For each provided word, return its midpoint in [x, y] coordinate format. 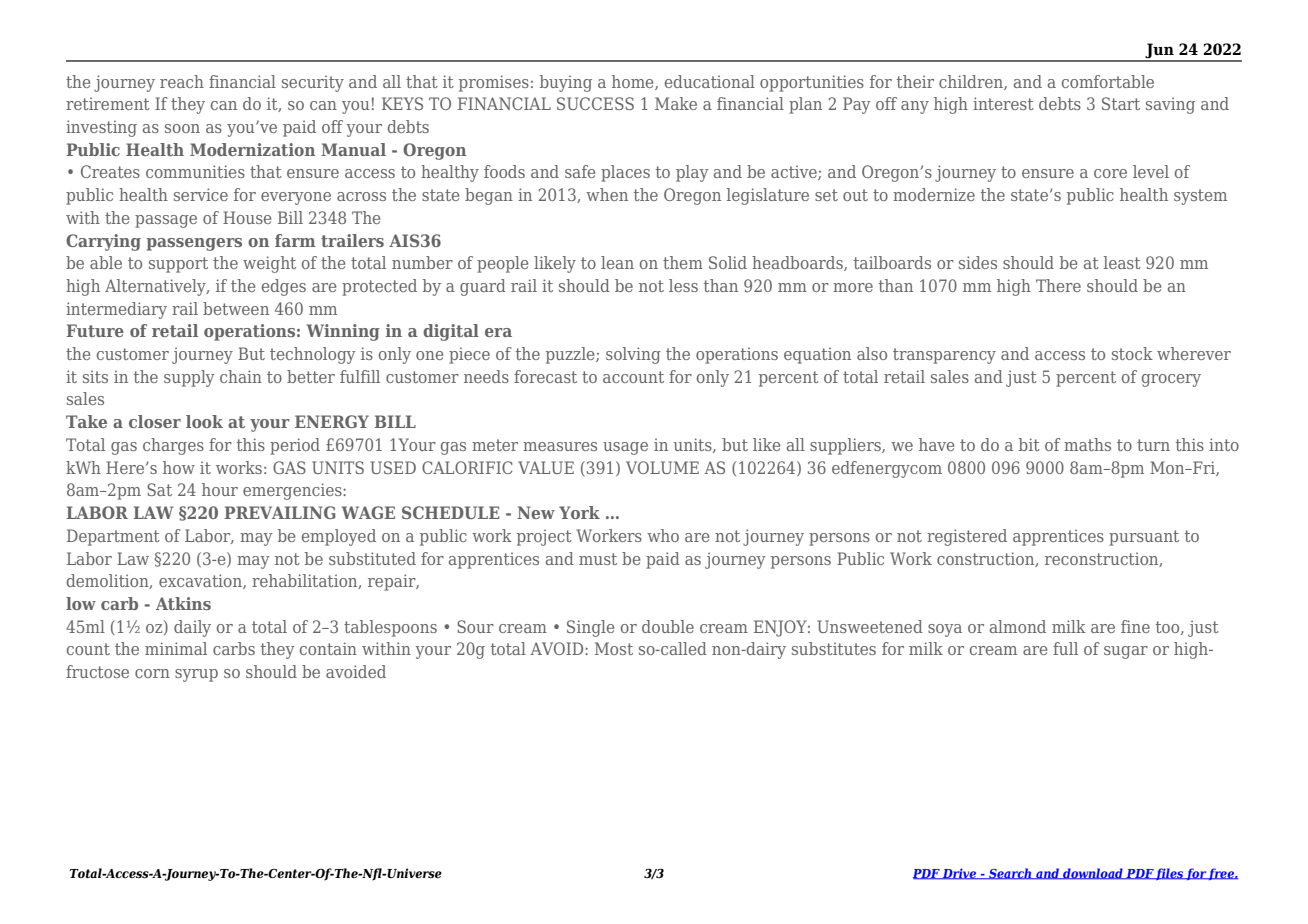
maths [1087, 444]
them [683, 262]
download [1093, 874]
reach [182, 81]
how [179, 467]
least [1122, 262]
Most [614, 648]
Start [1121, 103]
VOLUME [662, 467]
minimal [176, 648]
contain [328, 648]
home [634, 82]
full [1065, 648]
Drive [960, 874]
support [178, 265]
